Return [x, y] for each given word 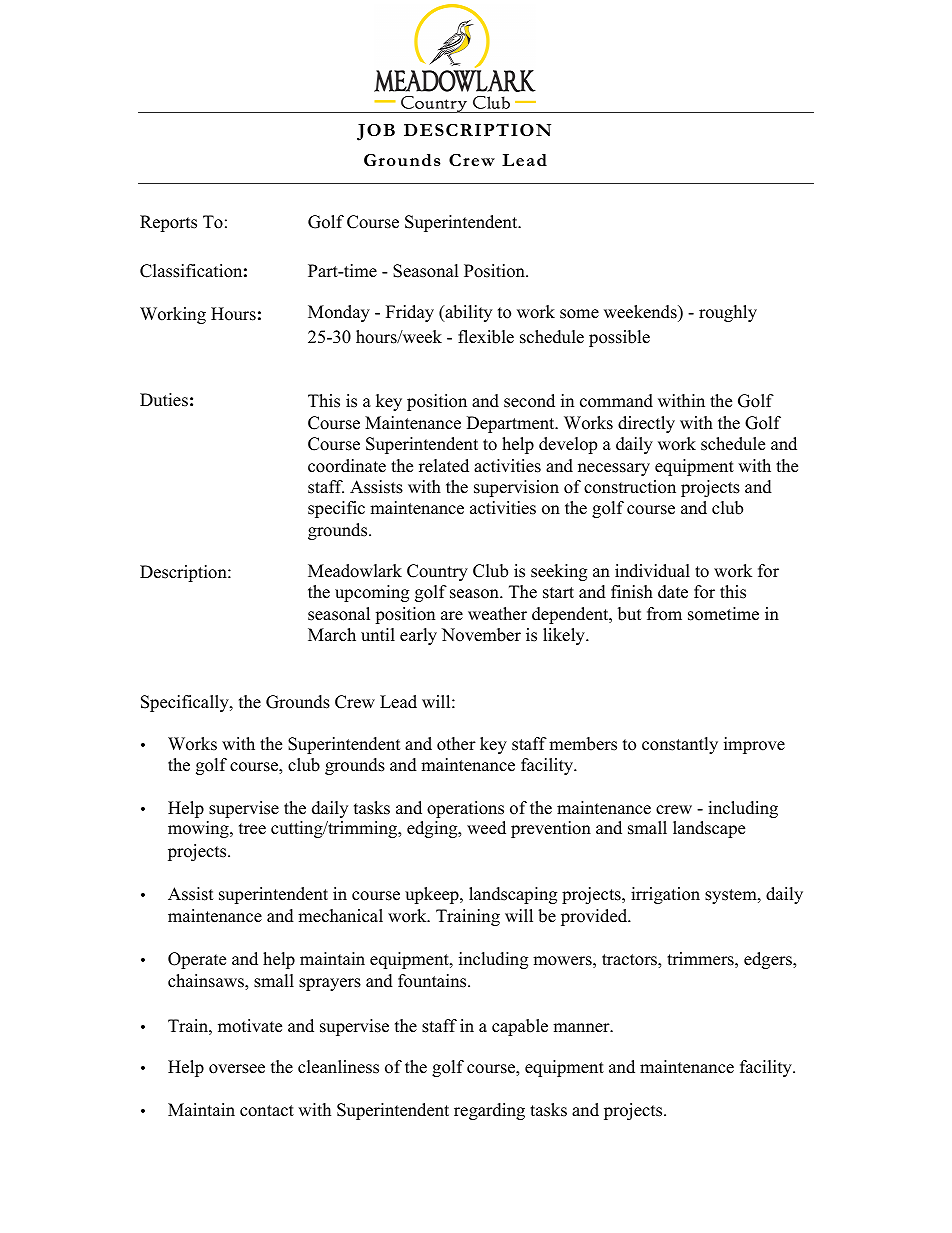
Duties [164, 400]
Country [437, 572]
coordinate [347, 466]
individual [652, 571]
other [456, 744]
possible [619, 338]
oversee [237, 1069]
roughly [728, 313]
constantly [680, 745]
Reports [168, 223]
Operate [197, 960]
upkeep [433, 895]
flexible [486, 337]
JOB [376, 132]
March [332, 635]
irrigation [665, 895]
